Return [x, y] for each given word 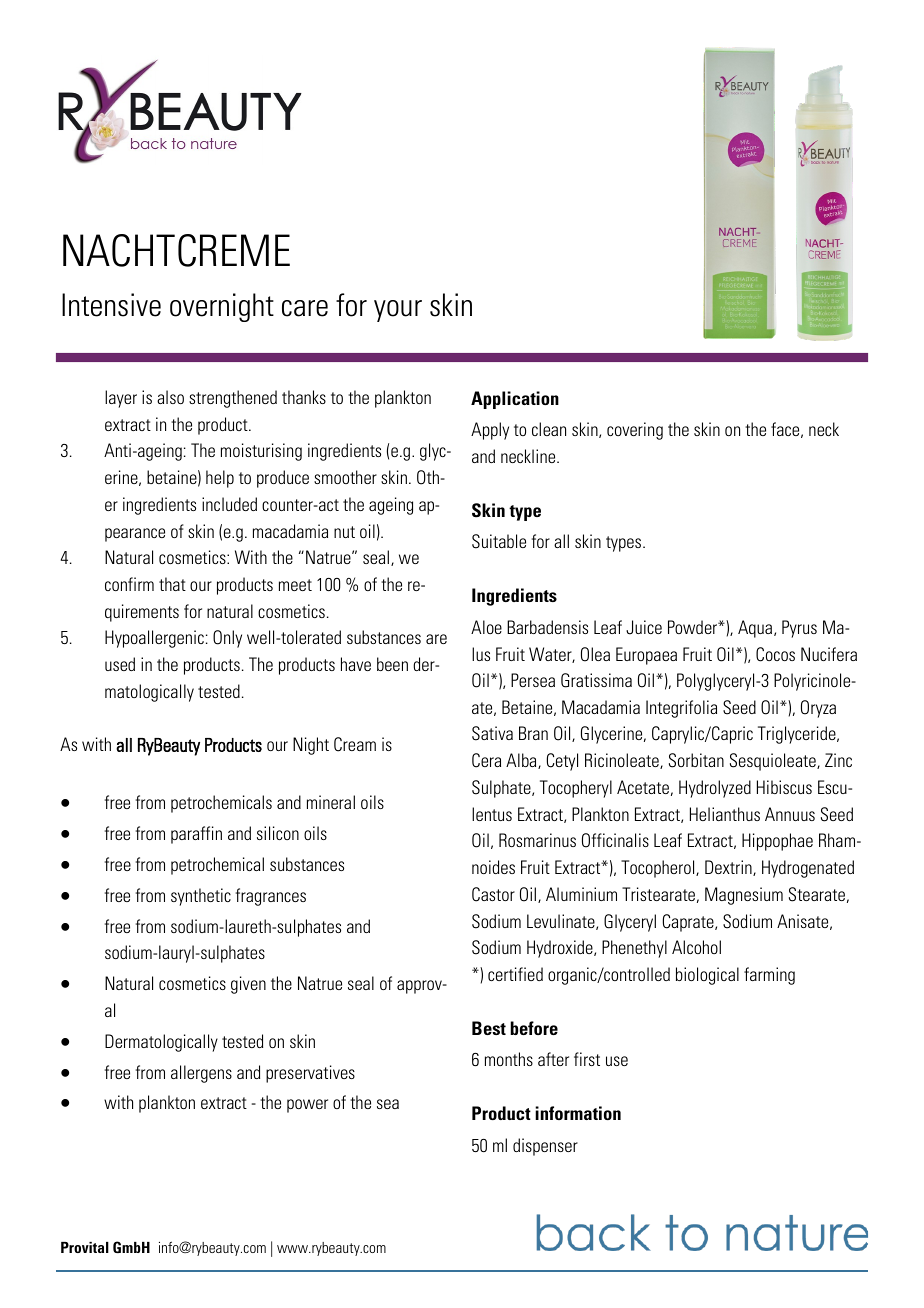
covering [635, 431]
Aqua [756, 629]
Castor [493, 894]
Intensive [111, 305]
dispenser [545, 1147]
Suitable [499, 541]
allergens [201, 1074]
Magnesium [744, 896]
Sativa [492, 733]
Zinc [838, 760]
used [120, 664]
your [398, 311]
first [587, 1059]
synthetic [201, 897]
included [229, 504]
